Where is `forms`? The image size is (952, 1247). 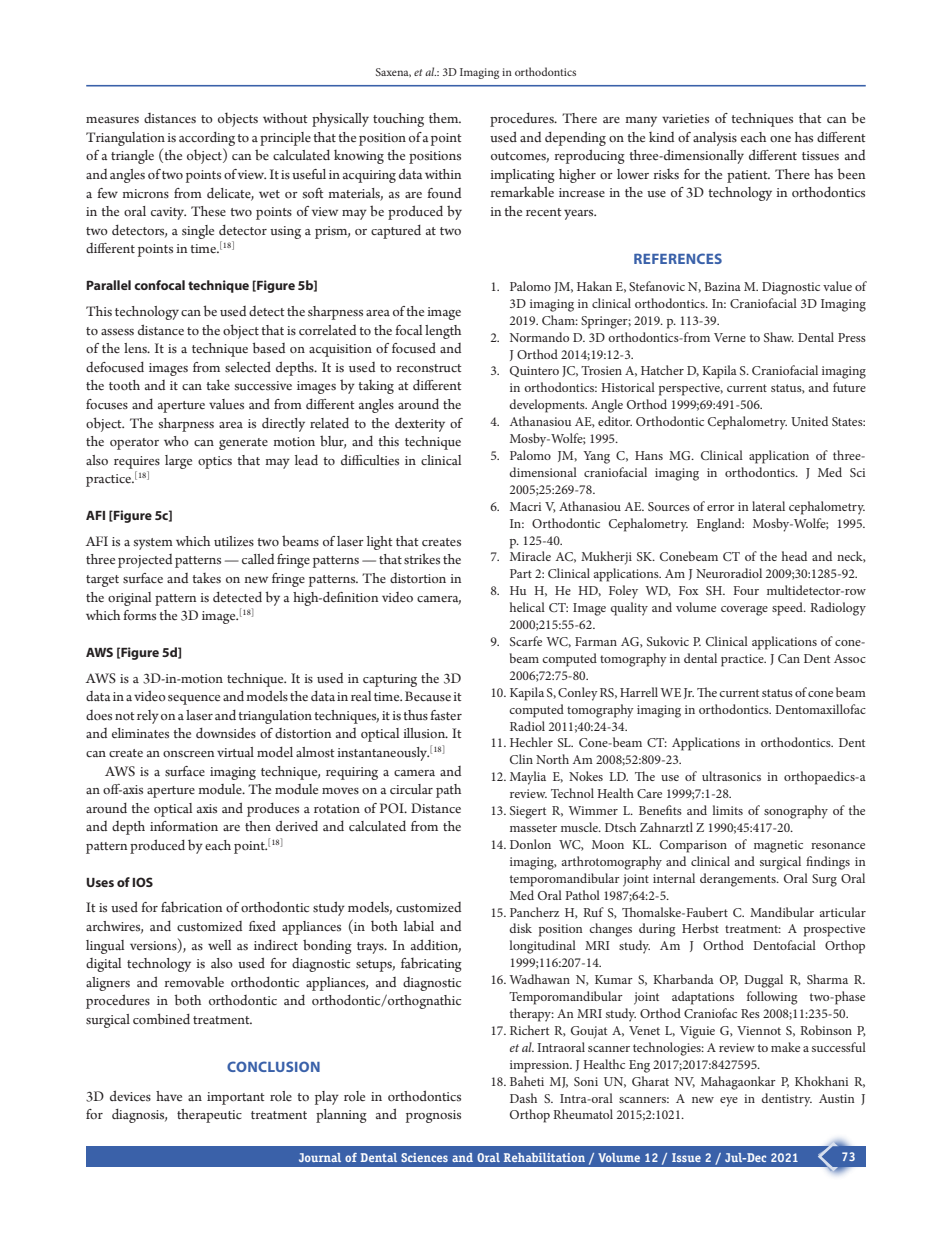
forms is located at coordinates (139, 615).
